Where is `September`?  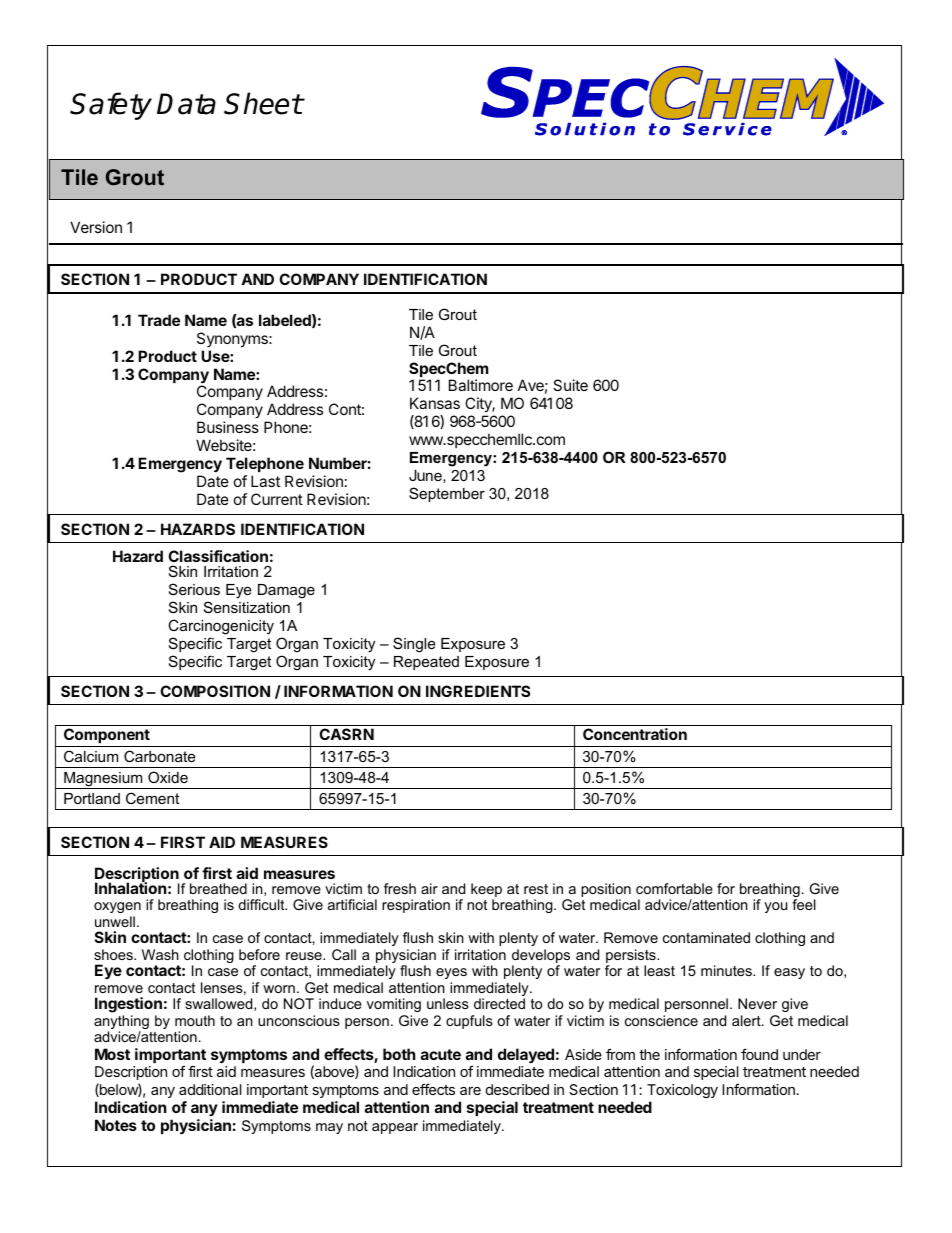
September is located at coordinates (447, 494).
